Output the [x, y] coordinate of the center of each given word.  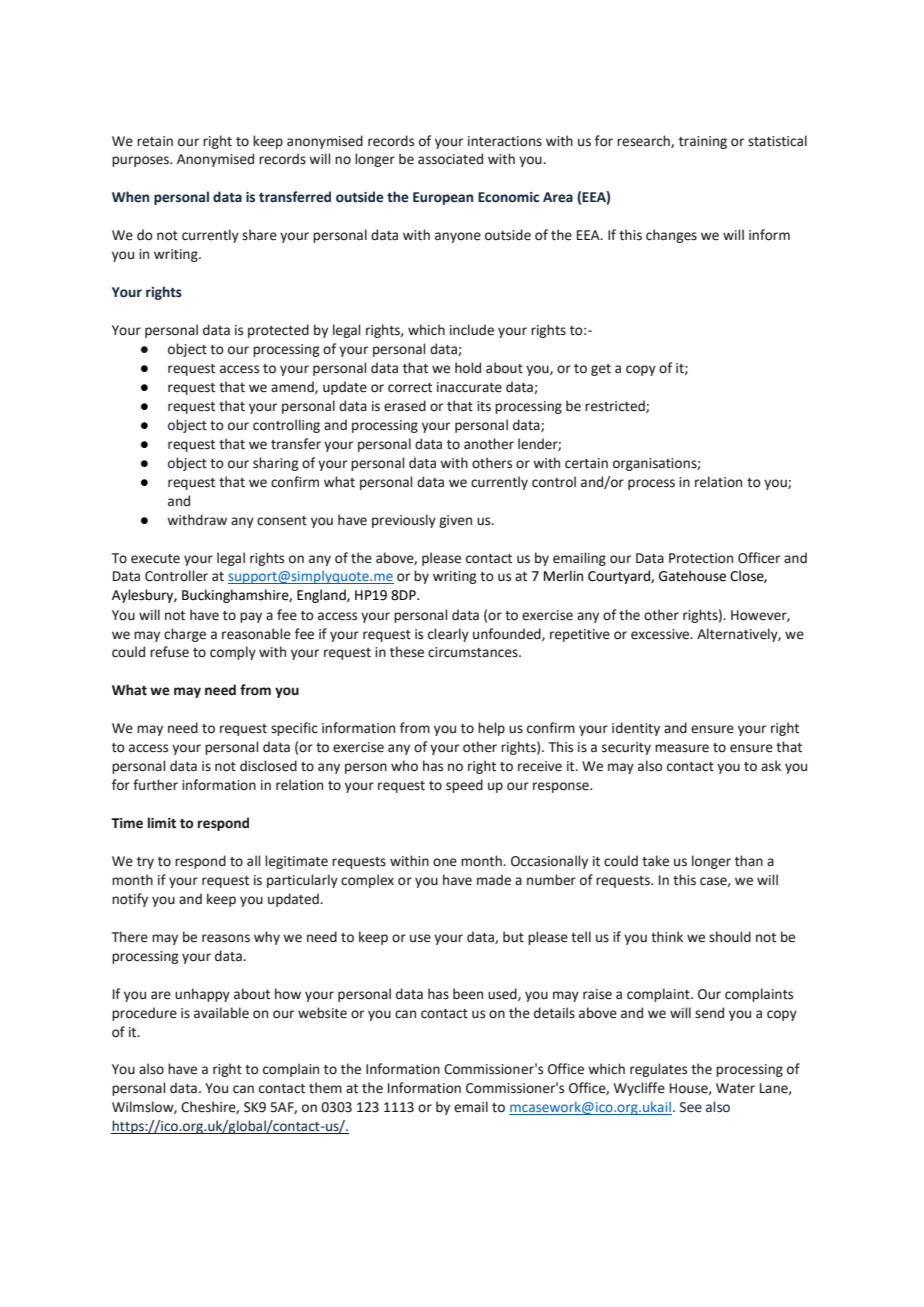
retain [155, 141]
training [703, 142]
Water [735, 1088]
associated [450, 159]
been [468, 994]
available [221, 1013]
